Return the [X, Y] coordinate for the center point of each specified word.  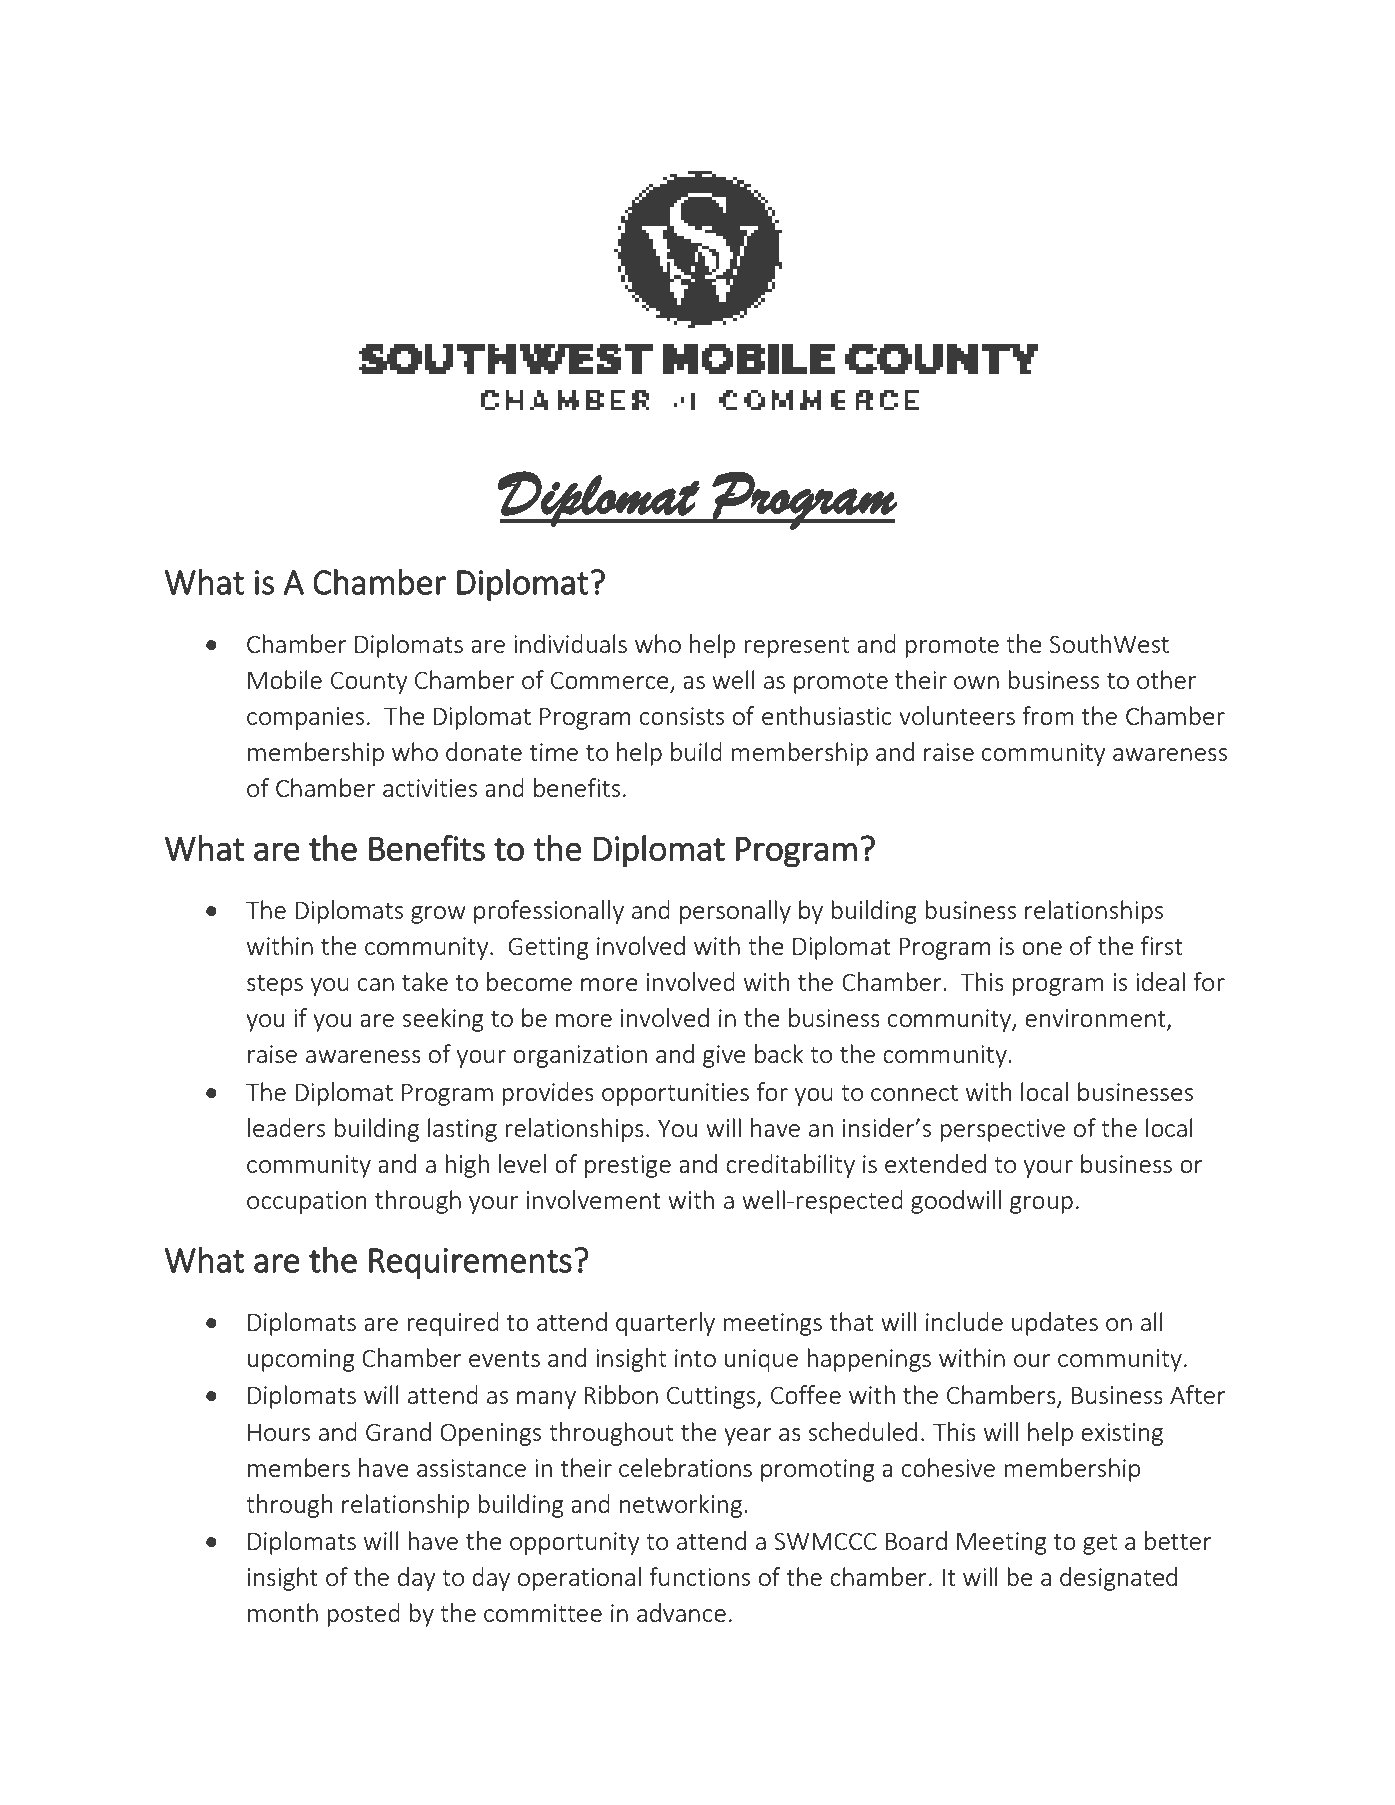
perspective [1002, 1130]
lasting [462, 1130]
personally [735, 912]
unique [761, 1360]
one [1042, 948]
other [1166, 679]
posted [363, 1615]
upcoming [301, 1360]
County [369, 683]
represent [796, 647]
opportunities [675, 1094]
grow [438, 915]
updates [1055, 1324]
